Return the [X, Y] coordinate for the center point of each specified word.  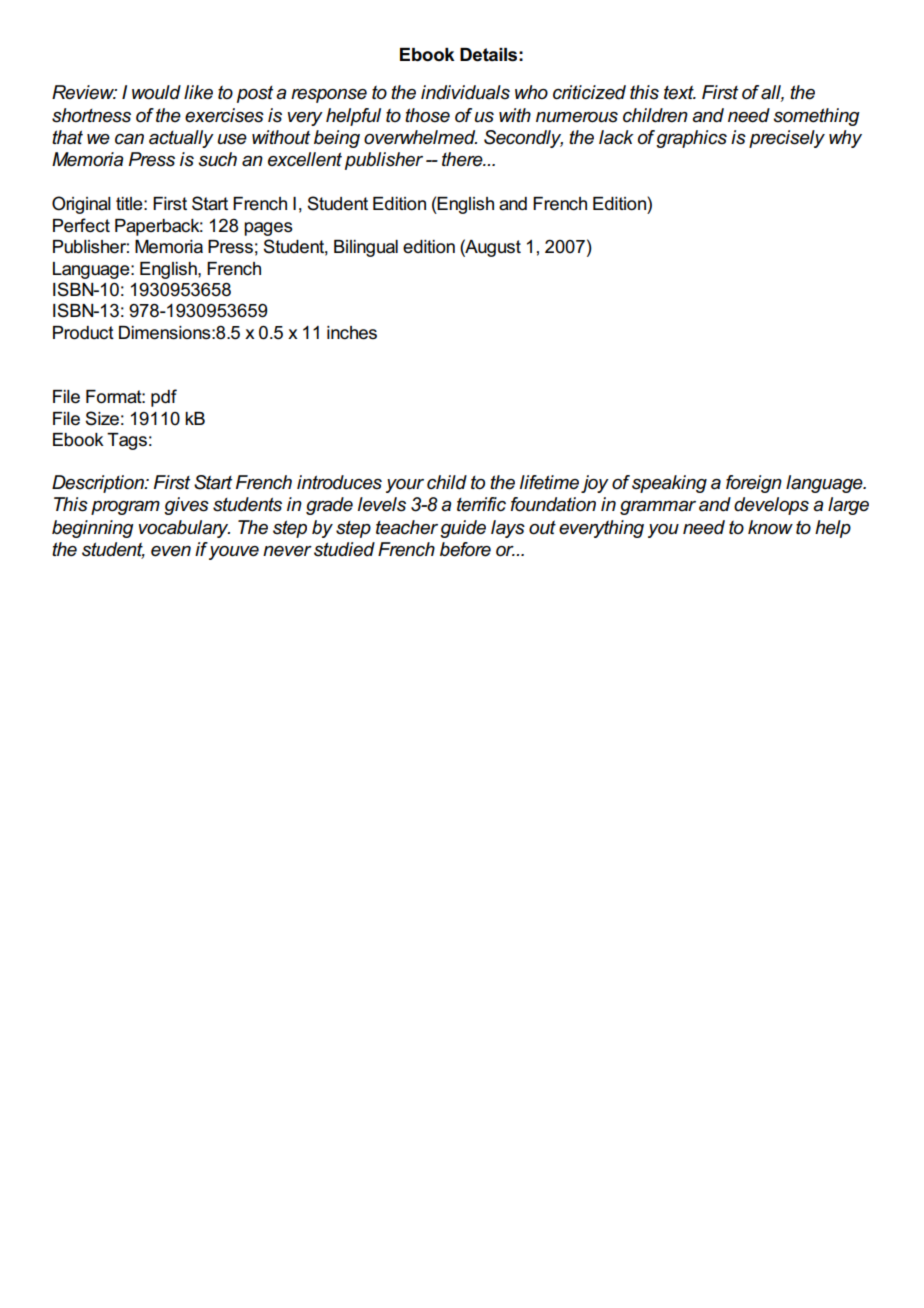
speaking [669, 484]
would [156, 92]
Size [102, 418]
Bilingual [366, 248]
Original [81, 205]
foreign [754, 484]
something [816, 117]
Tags [127, 441]
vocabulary [184, 529]
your [405, 486]
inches [352, 333]
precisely [787, 139]
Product [83, 333]
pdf [164, 398]
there [463, 159]
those [427, 115]
